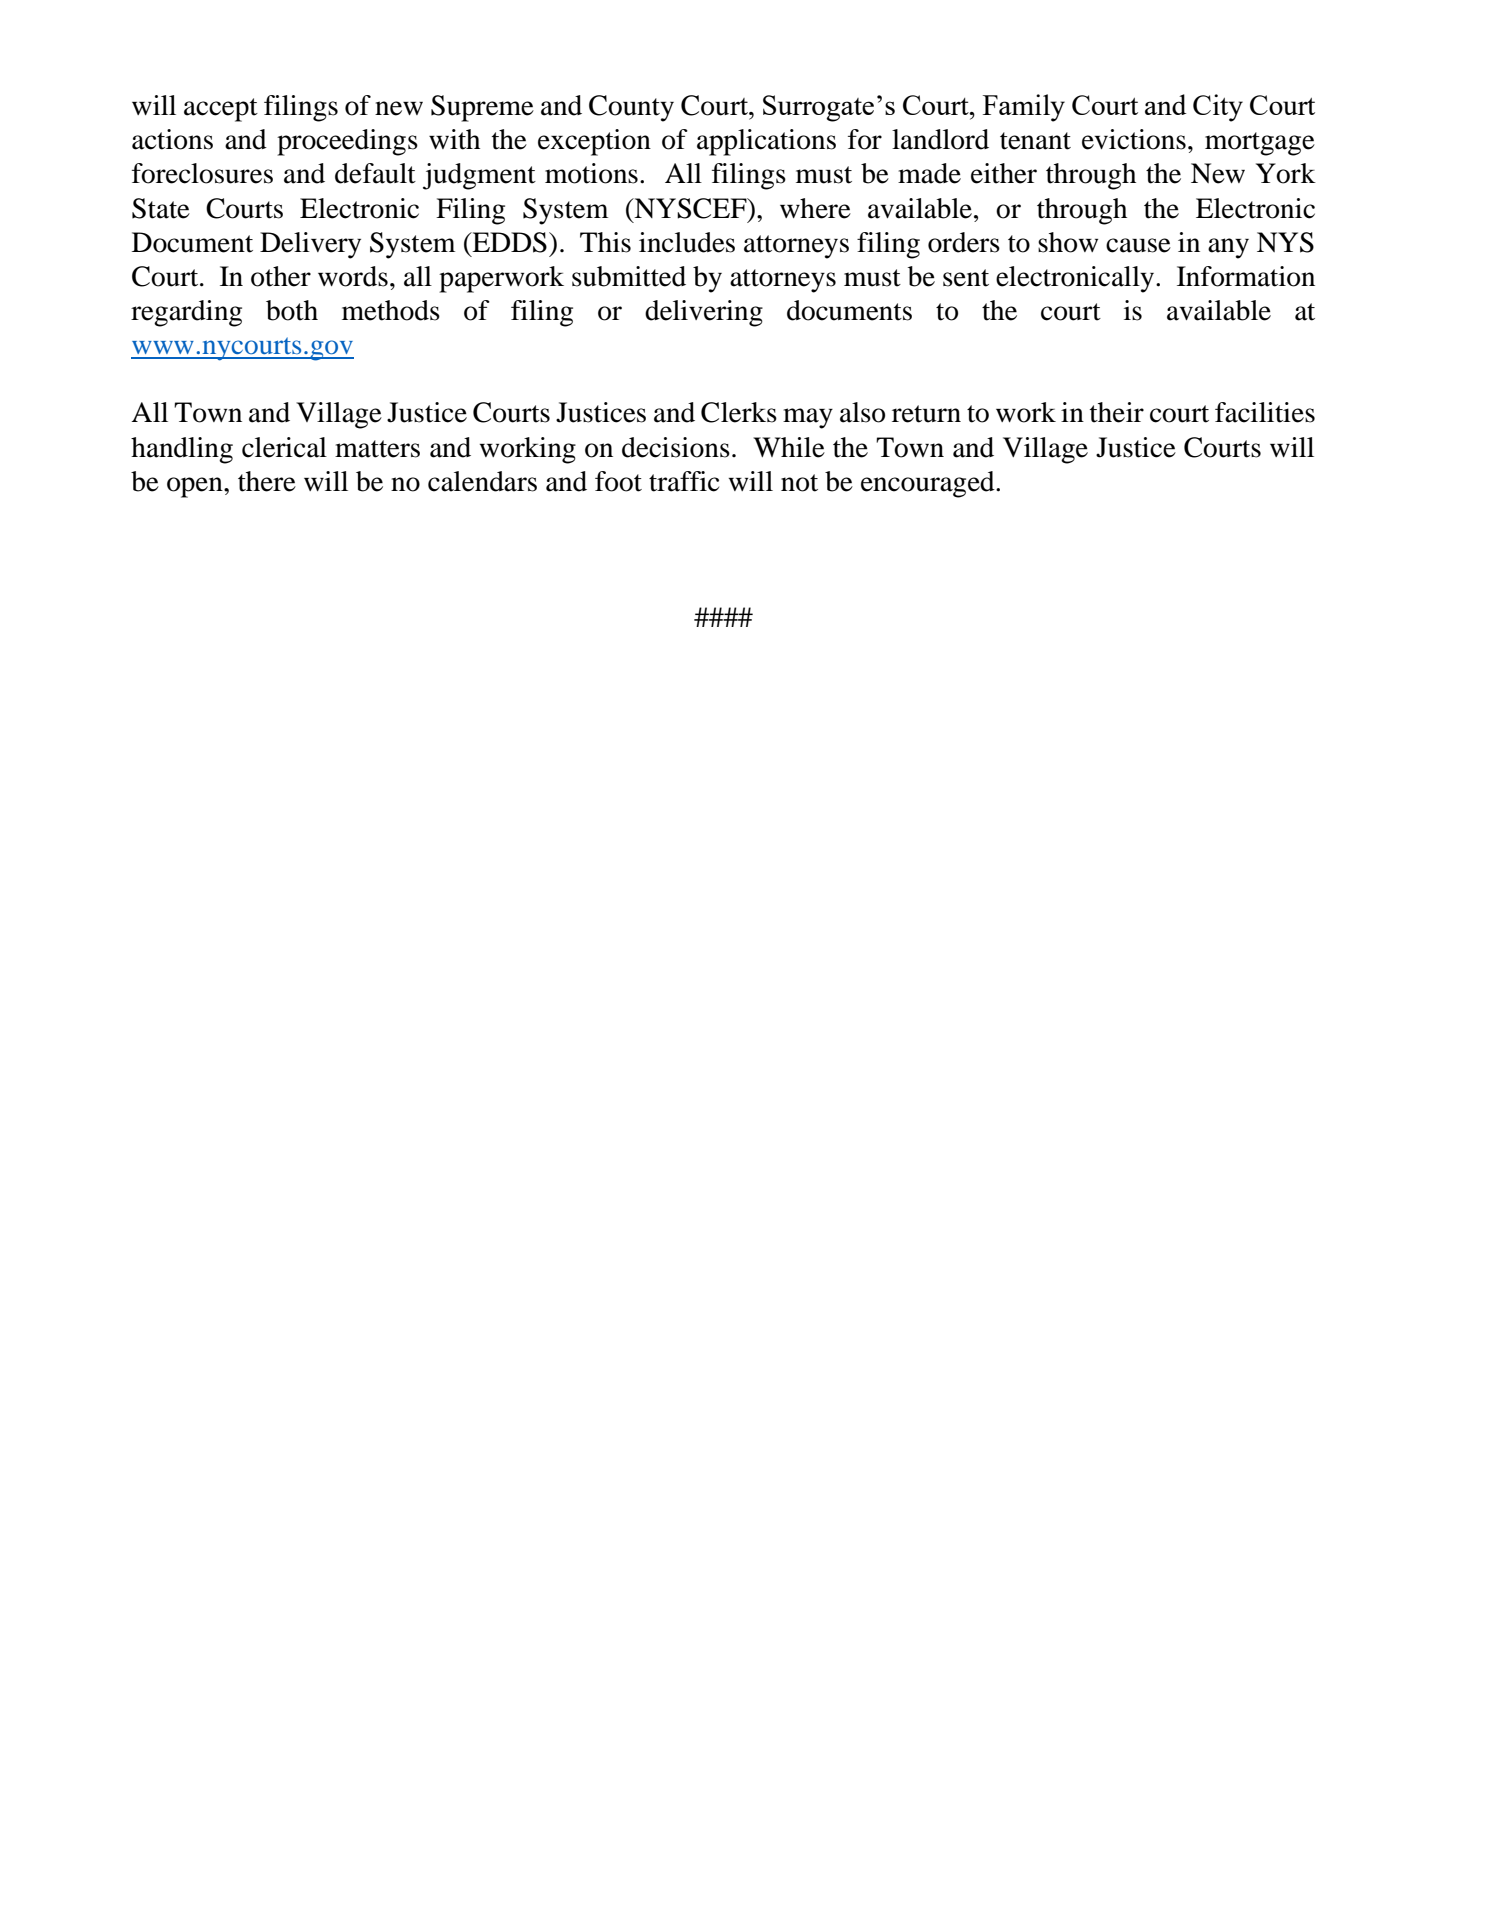 The image size is (1491, 1930). Describe the element at coordinates (704, 313) in the image. I see `delivering` at that location.
